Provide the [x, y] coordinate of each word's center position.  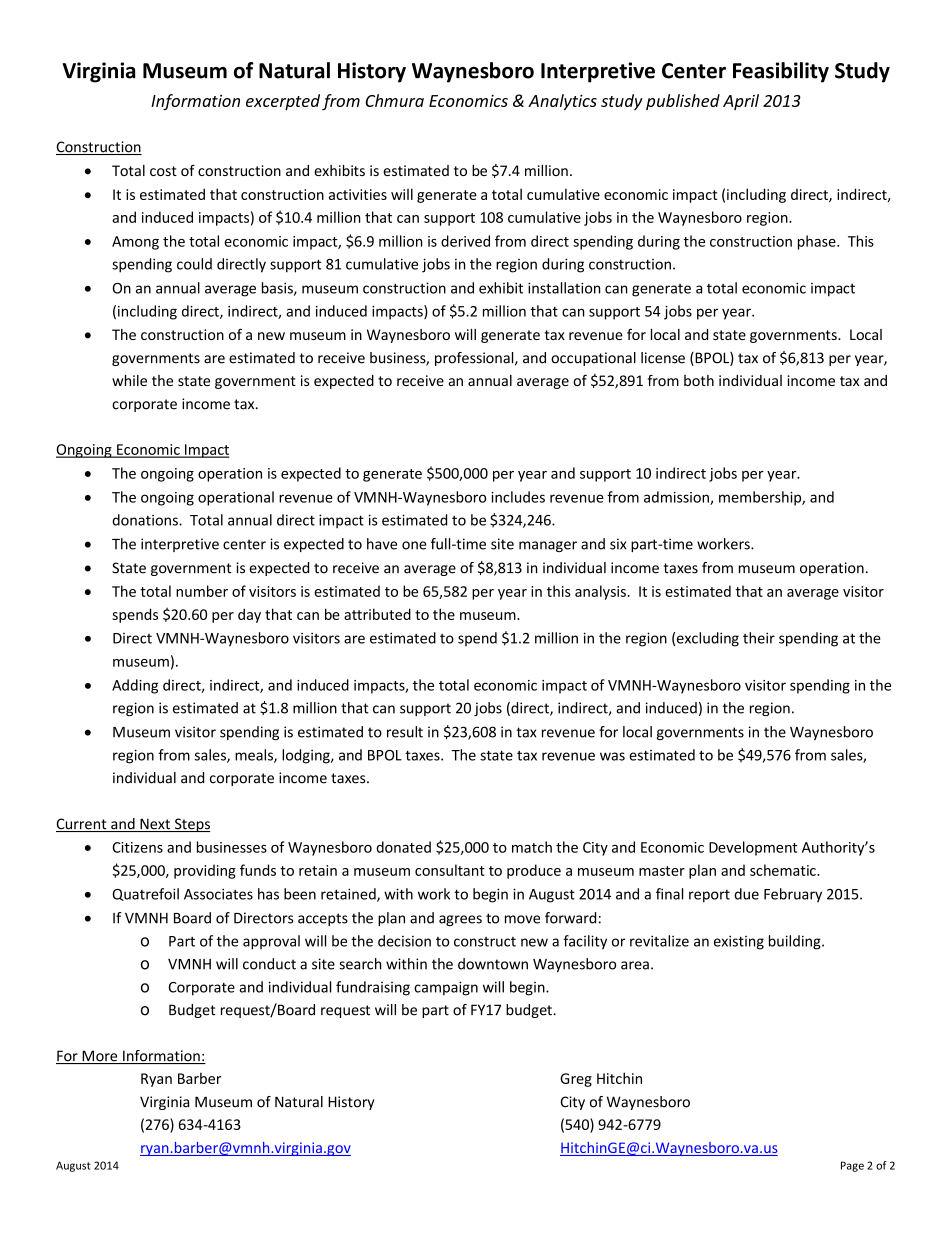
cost [163, 171]
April [741, 102]
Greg [576, 1080]
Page [852, 1166]
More [100, 1057]
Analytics [562, 102]
